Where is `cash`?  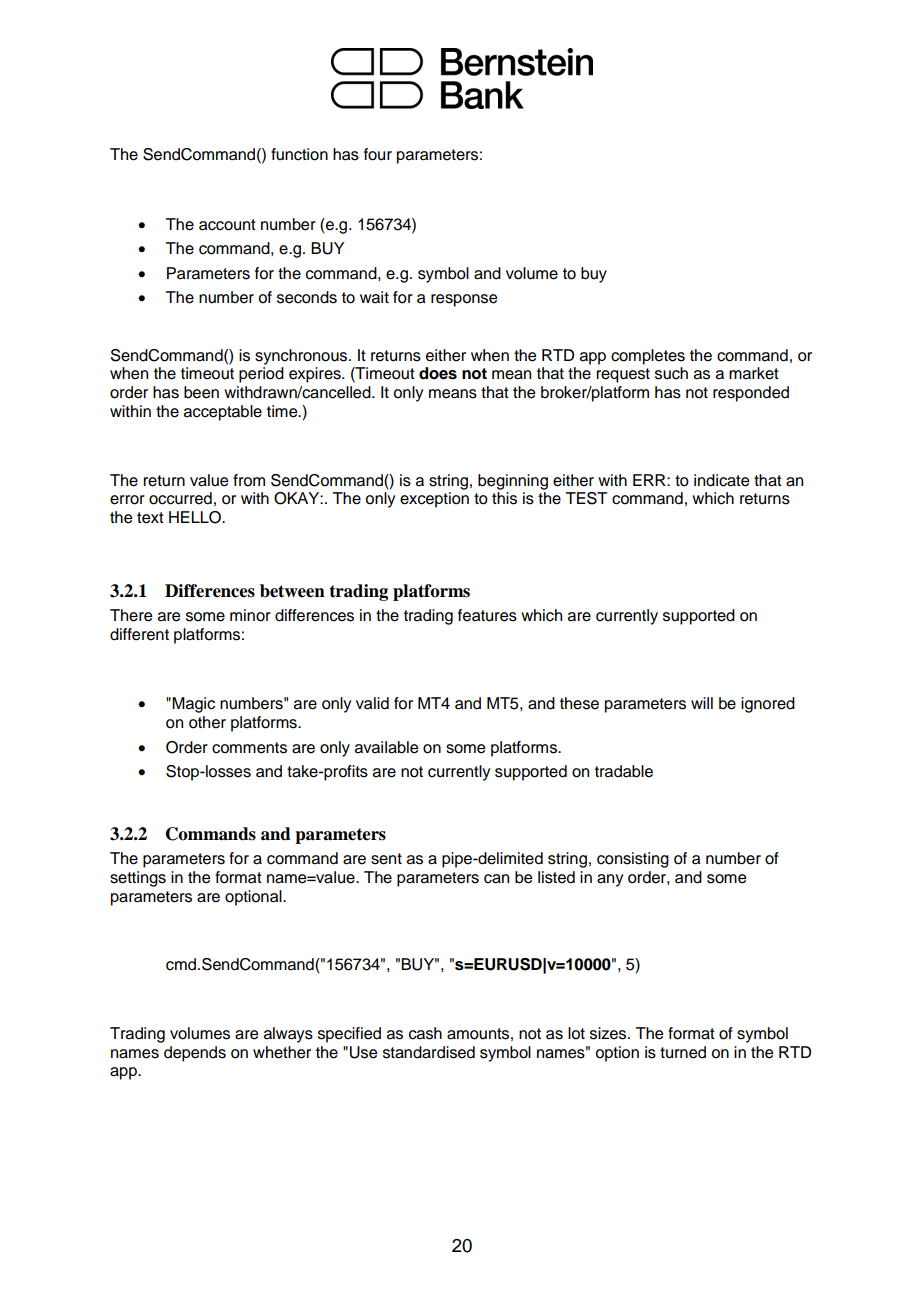
cash is located at coordinates (425, 1033).
